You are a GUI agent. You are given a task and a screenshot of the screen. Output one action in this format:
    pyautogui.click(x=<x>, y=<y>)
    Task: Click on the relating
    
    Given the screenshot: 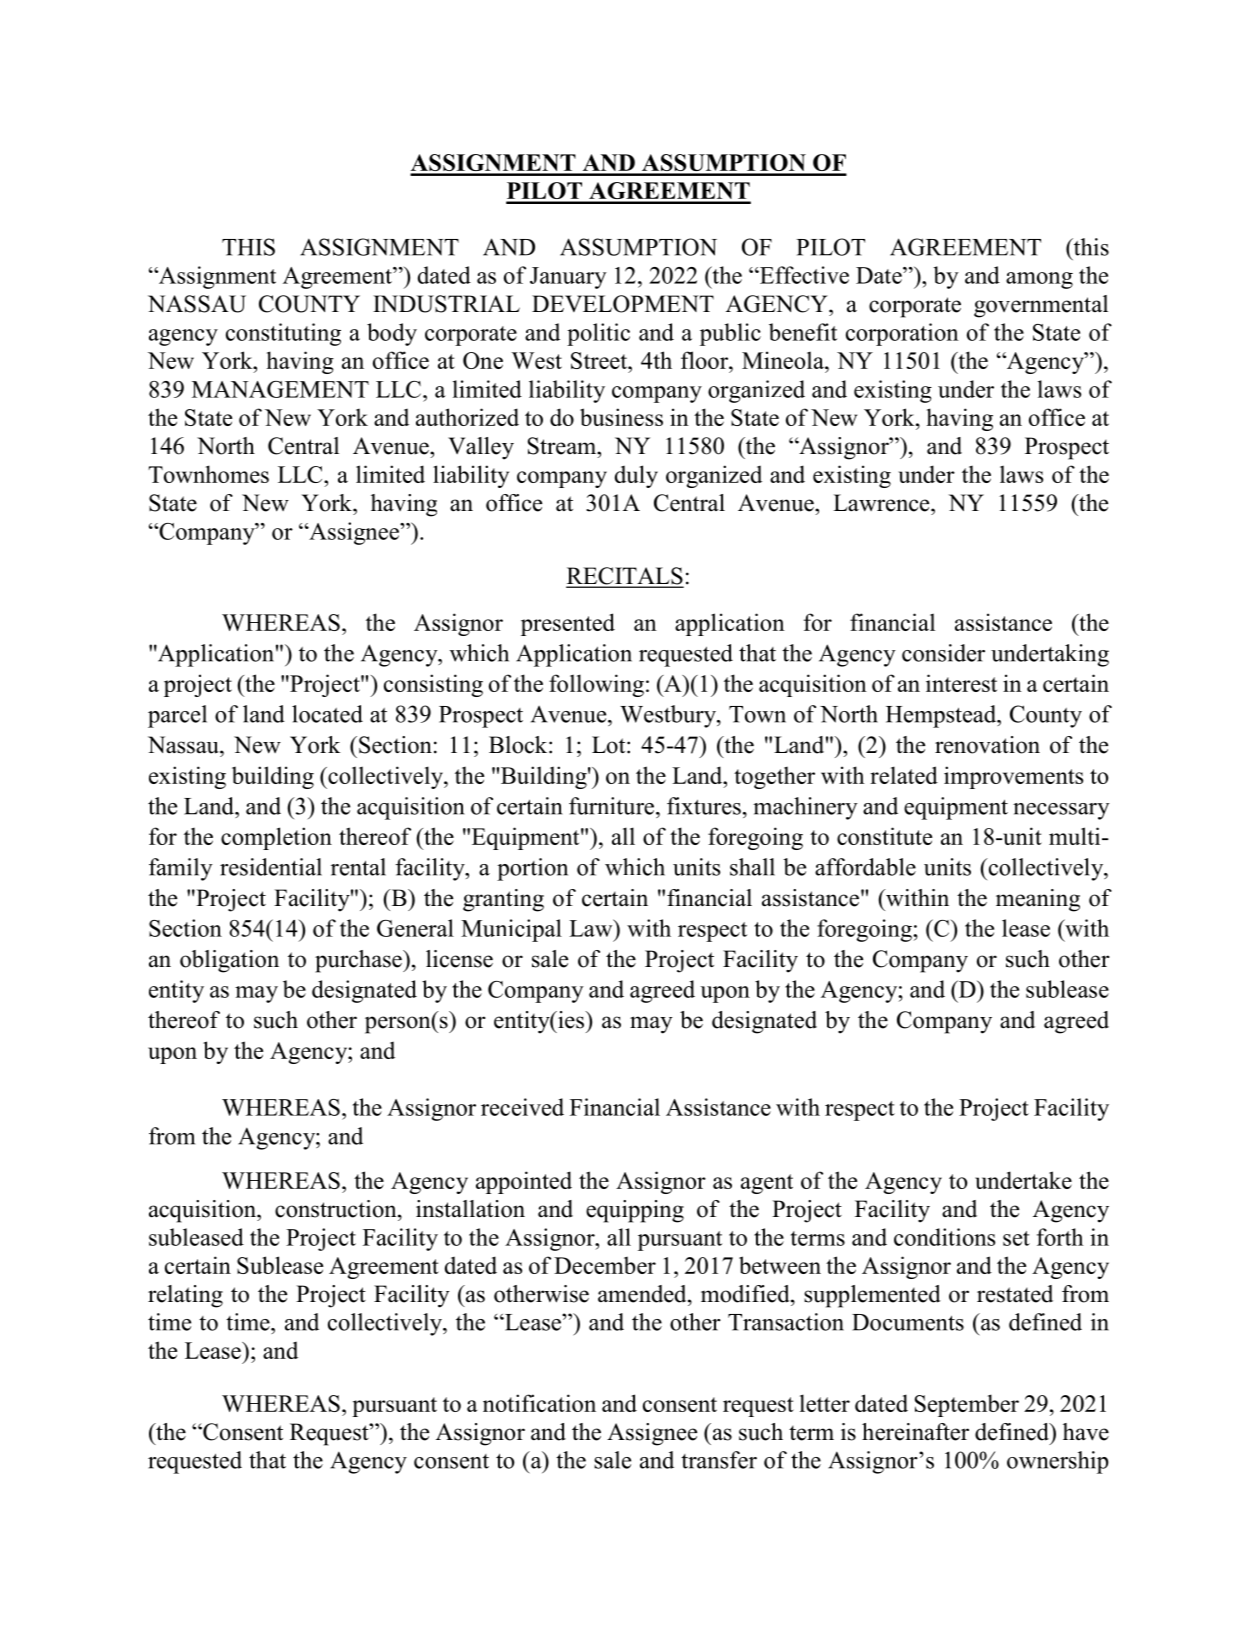 What is the action you would take?
    pyautogui.click(x=185, y=1296)
